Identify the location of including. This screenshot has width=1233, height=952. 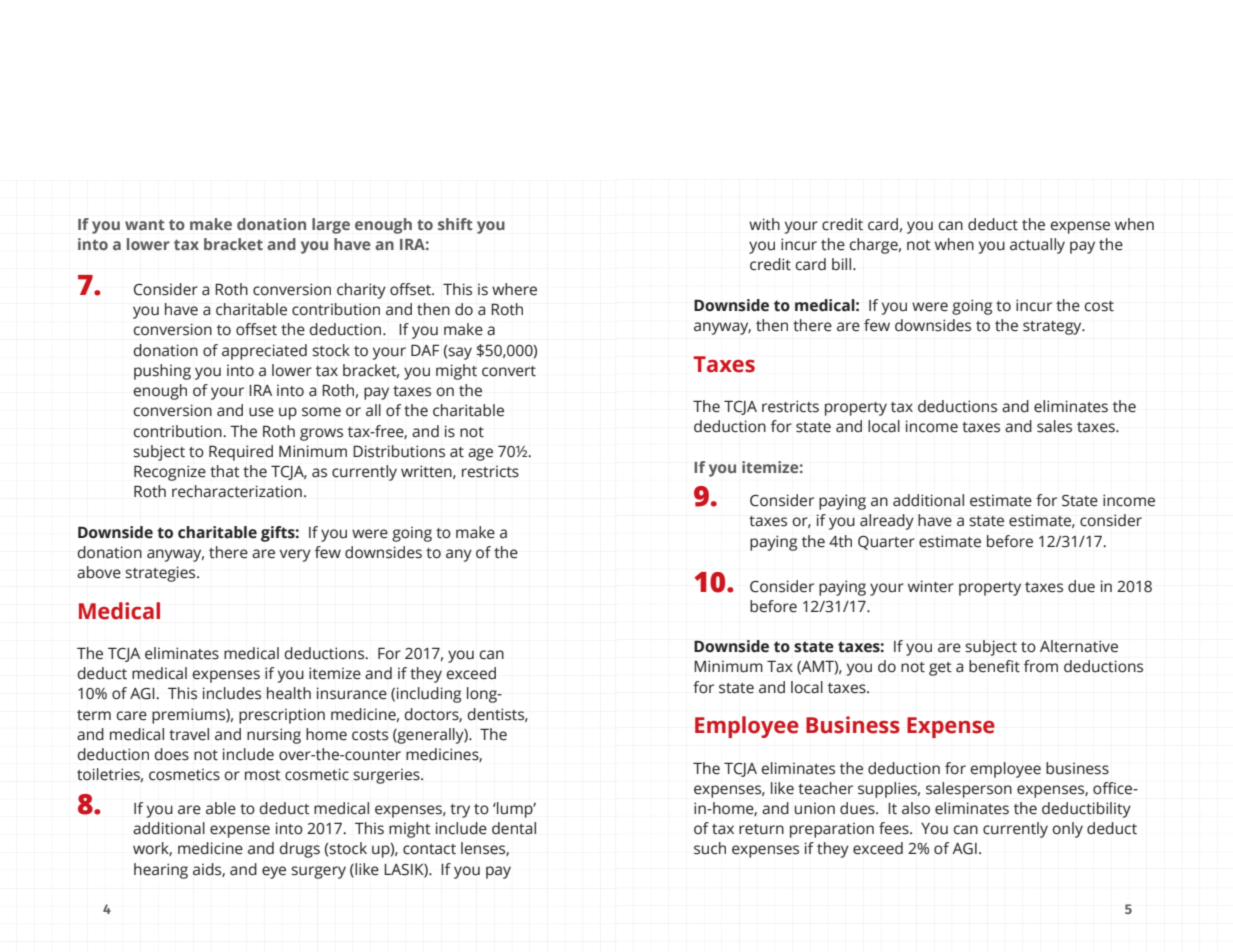
(429, 695).
